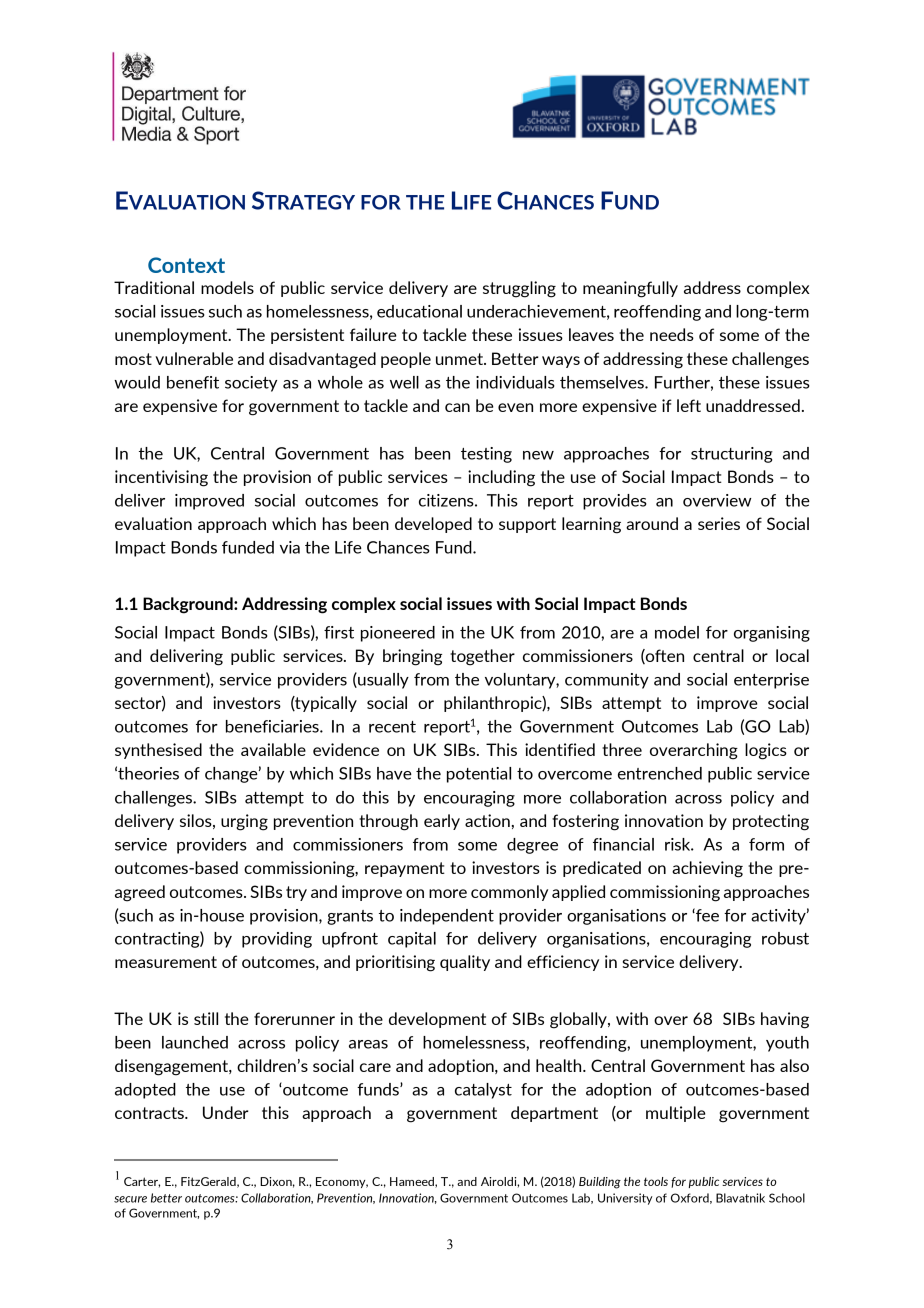 This image has width=924, height=1308. I want to click on Context, so click(186, 265).
